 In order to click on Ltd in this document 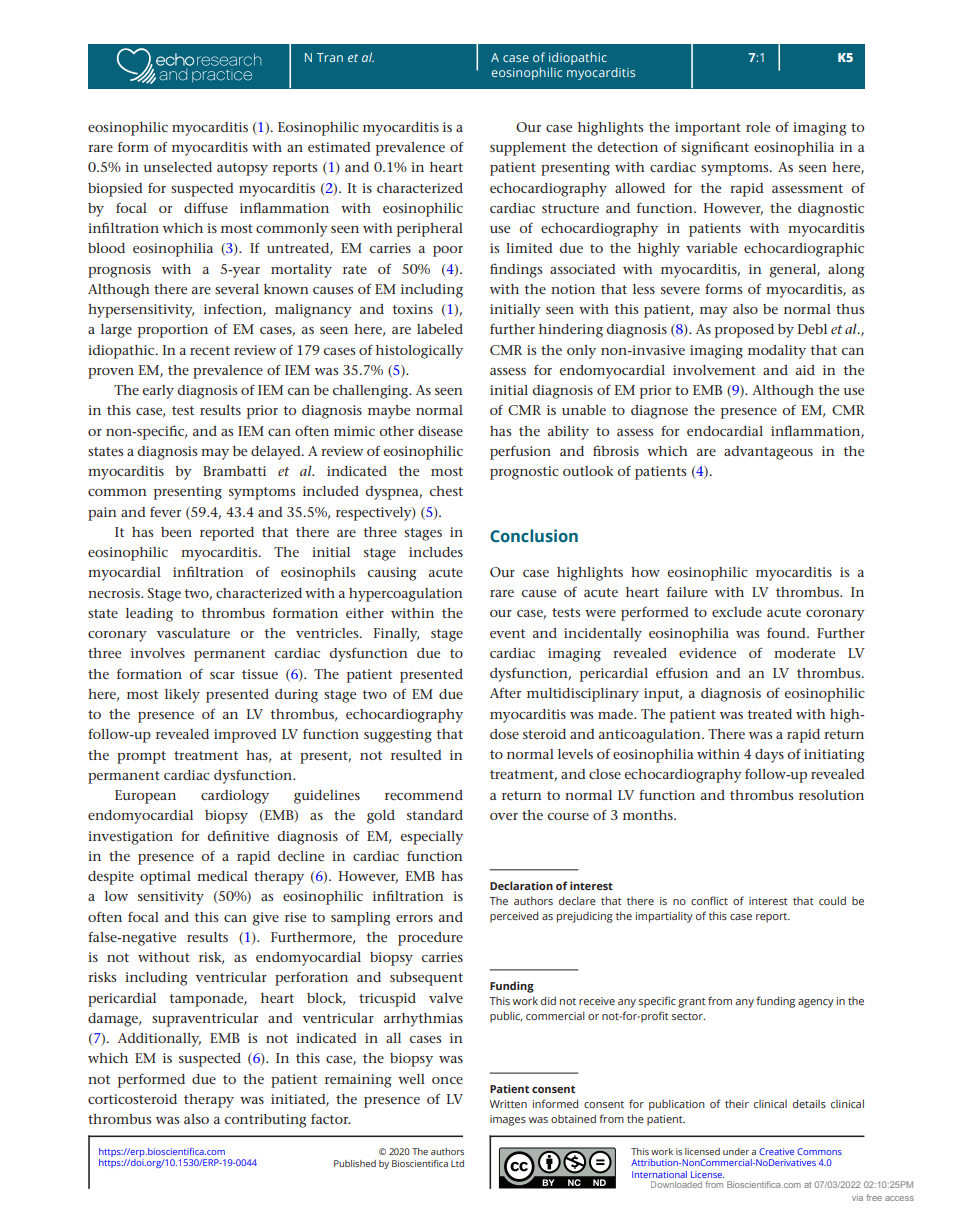, I will do `click(457, 1163)`.
